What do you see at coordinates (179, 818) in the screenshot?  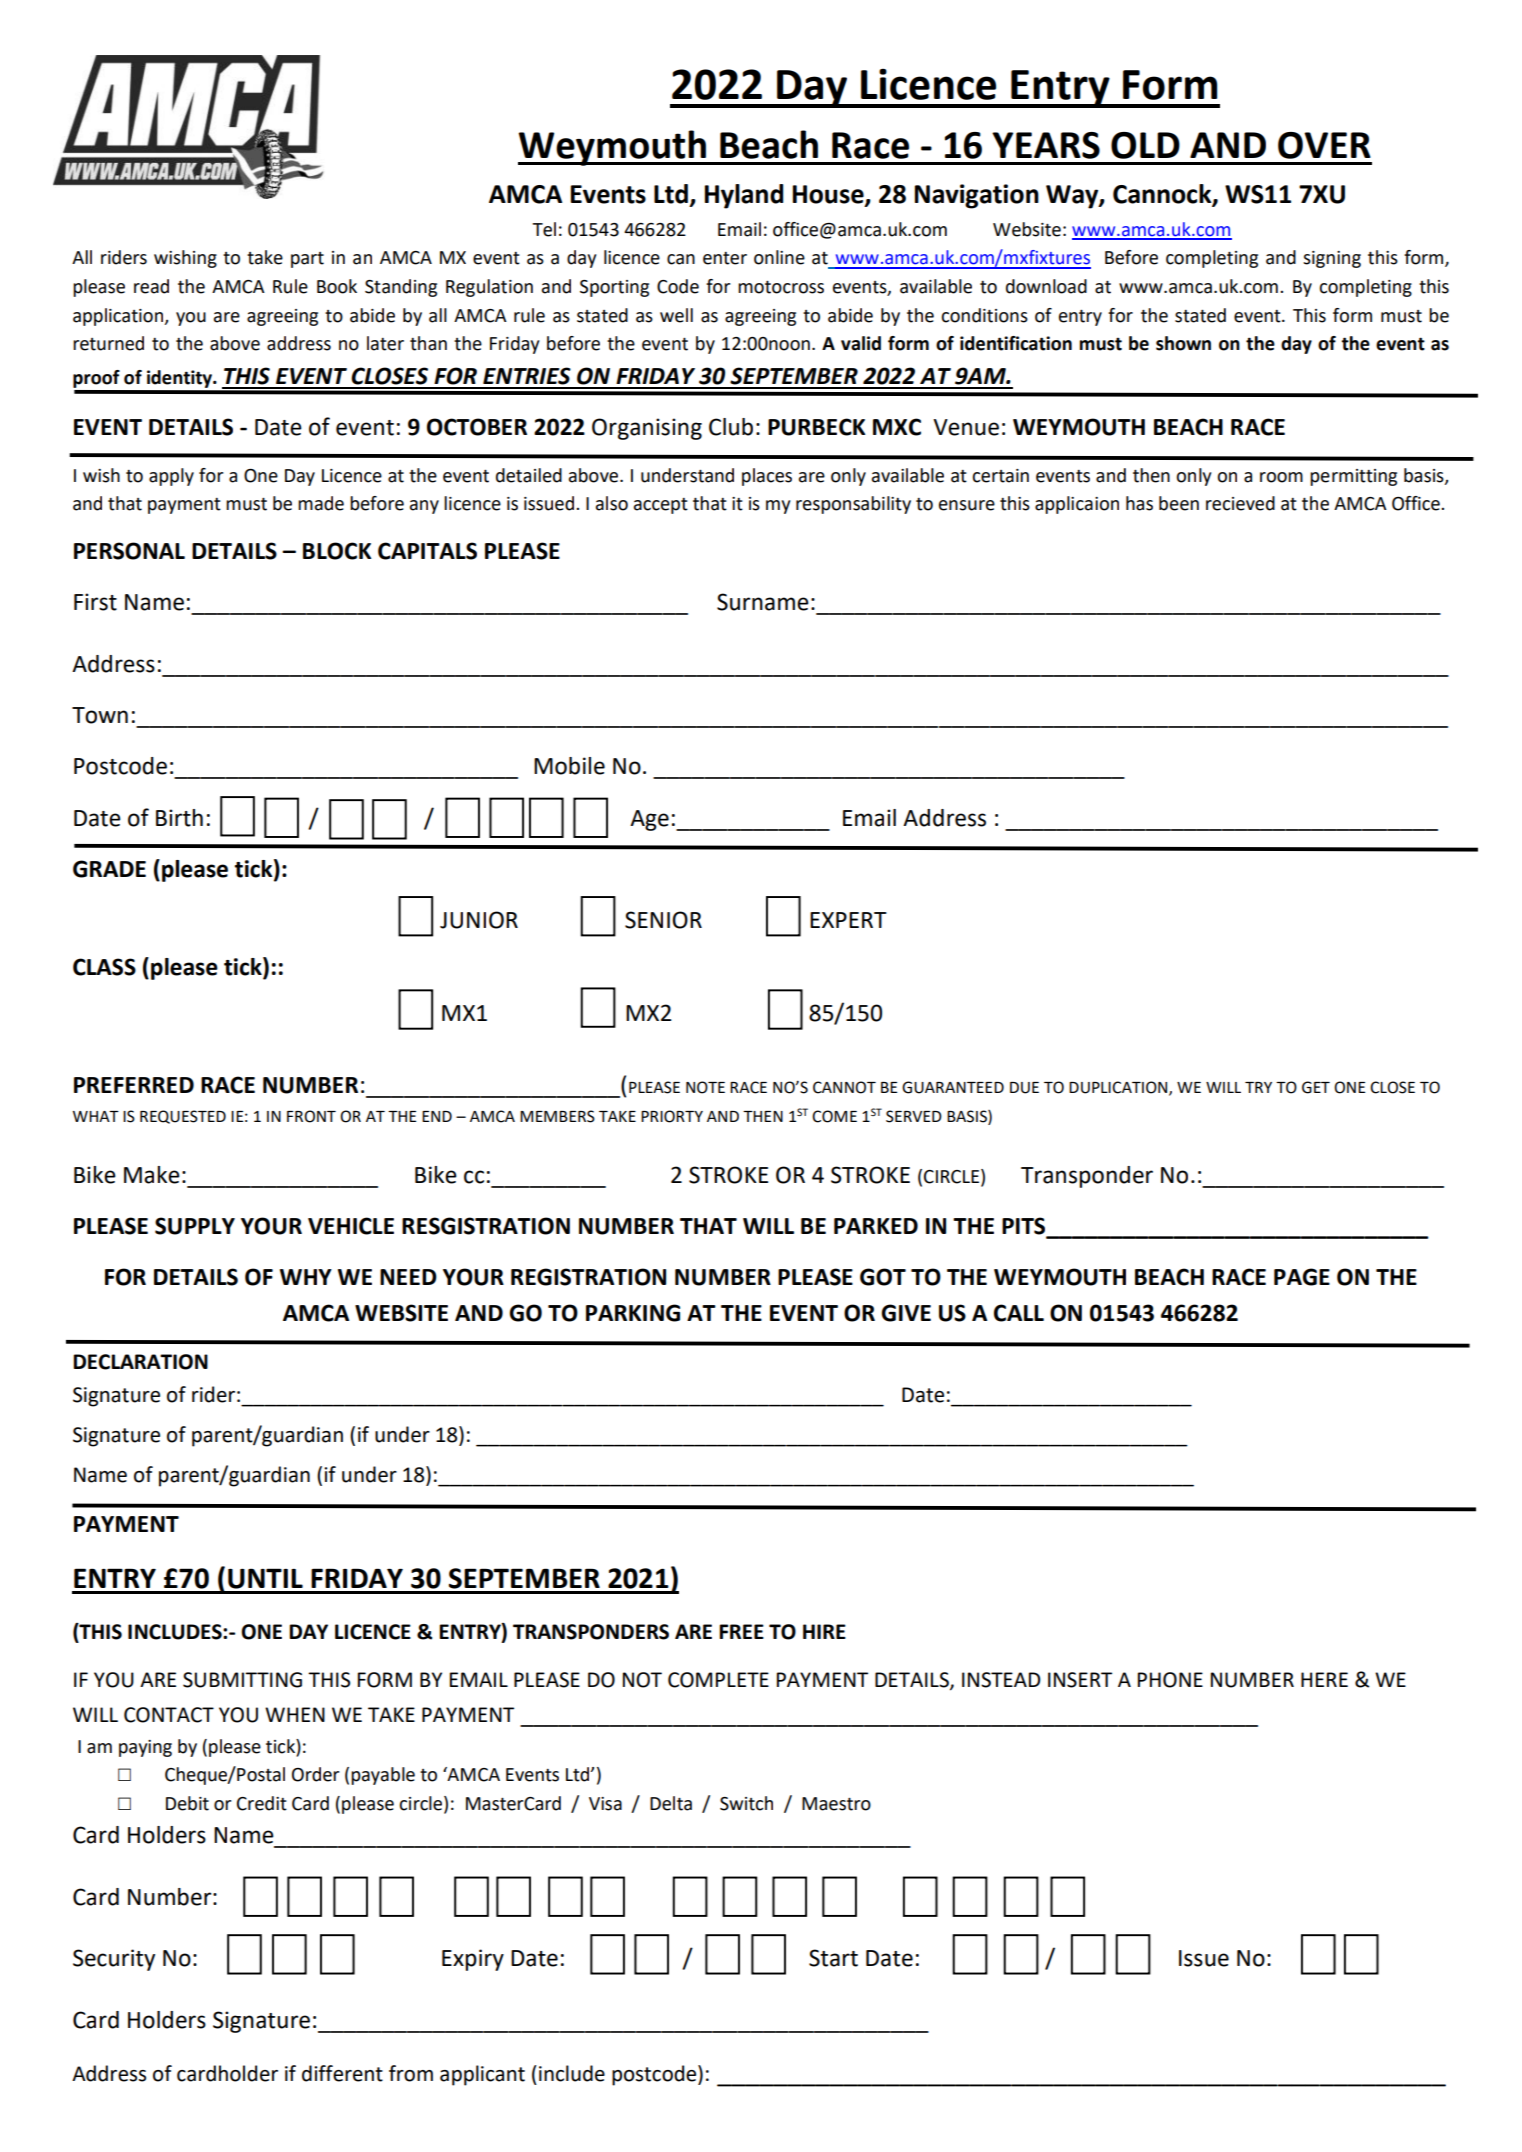 I see `Birth` at bounding box center [179, 818].
